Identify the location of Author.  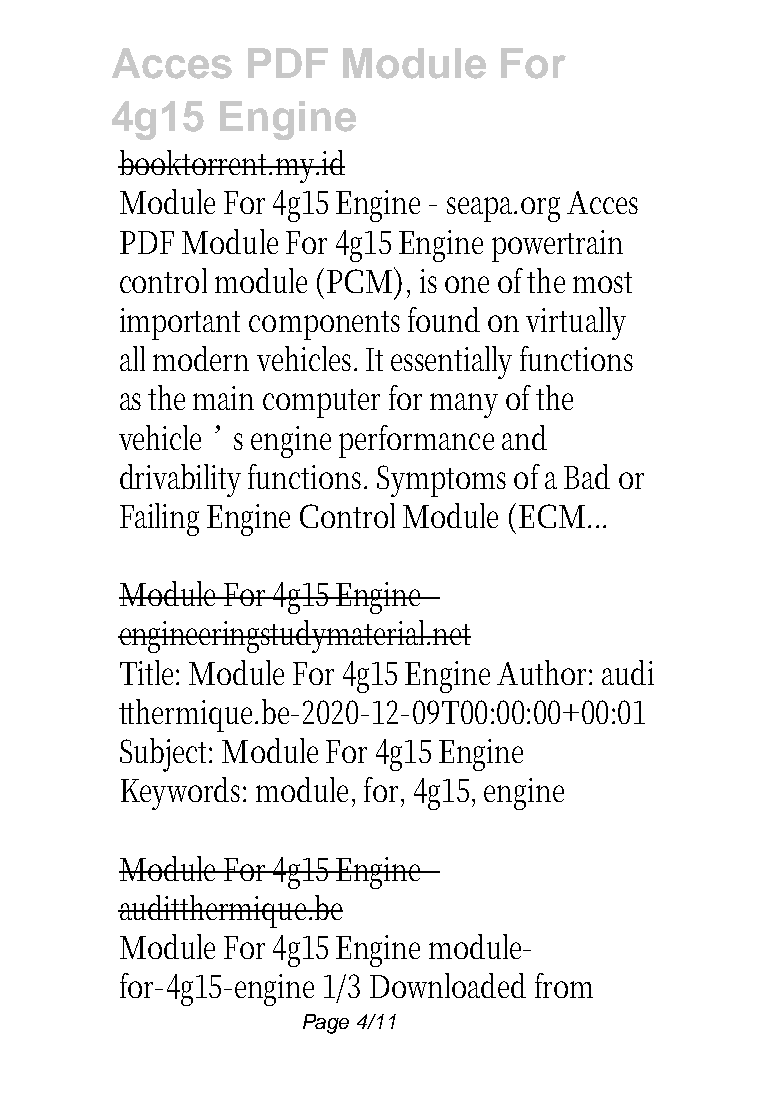
(544, 672).
